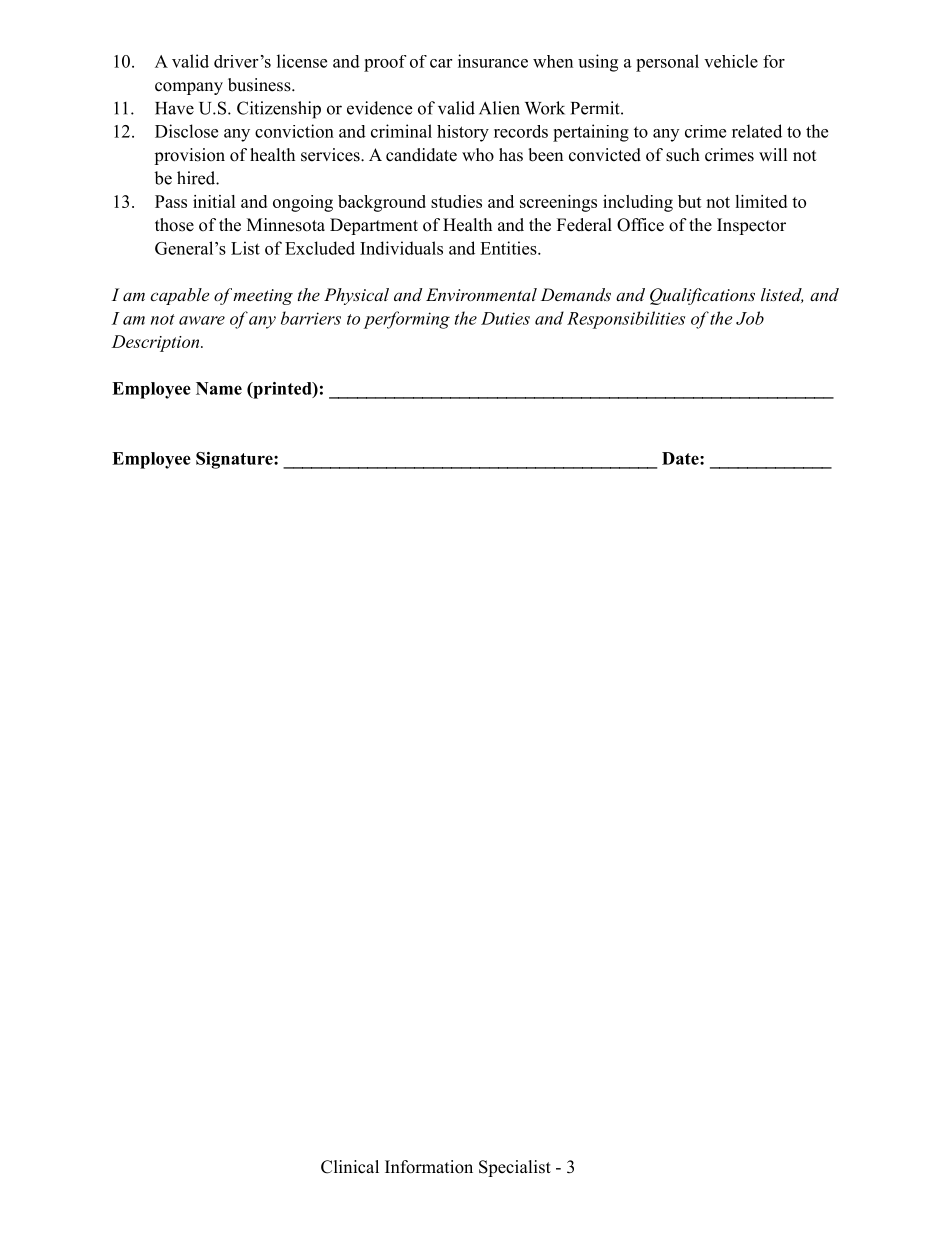 The width and height of the screenshot is (952, 1233). What do you see at coordinates (667, 63) in the screenshot?
I see `personal` at bounding box center [667, 63].
